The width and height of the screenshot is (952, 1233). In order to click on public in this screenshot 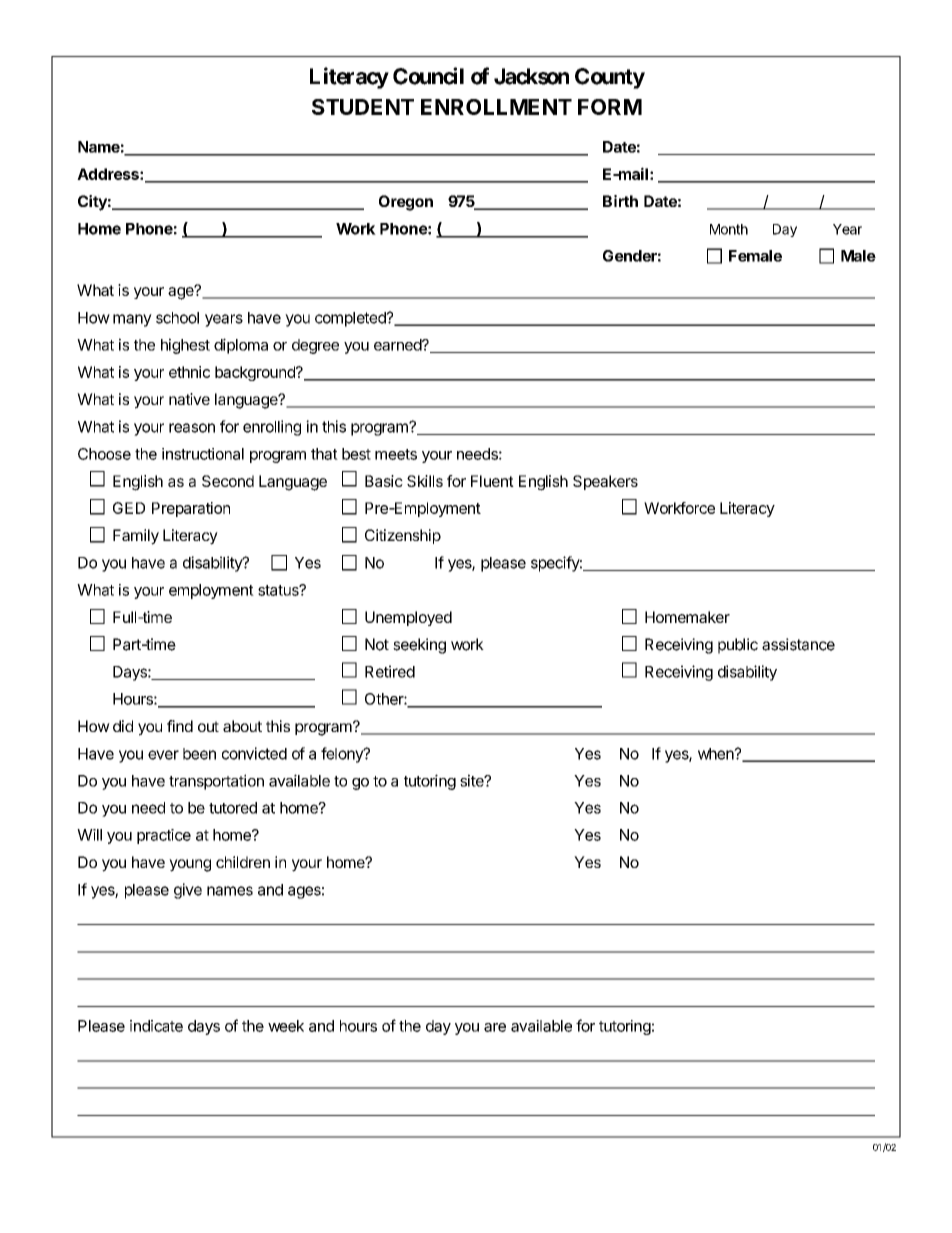, I will do `click(738, 646)`.
